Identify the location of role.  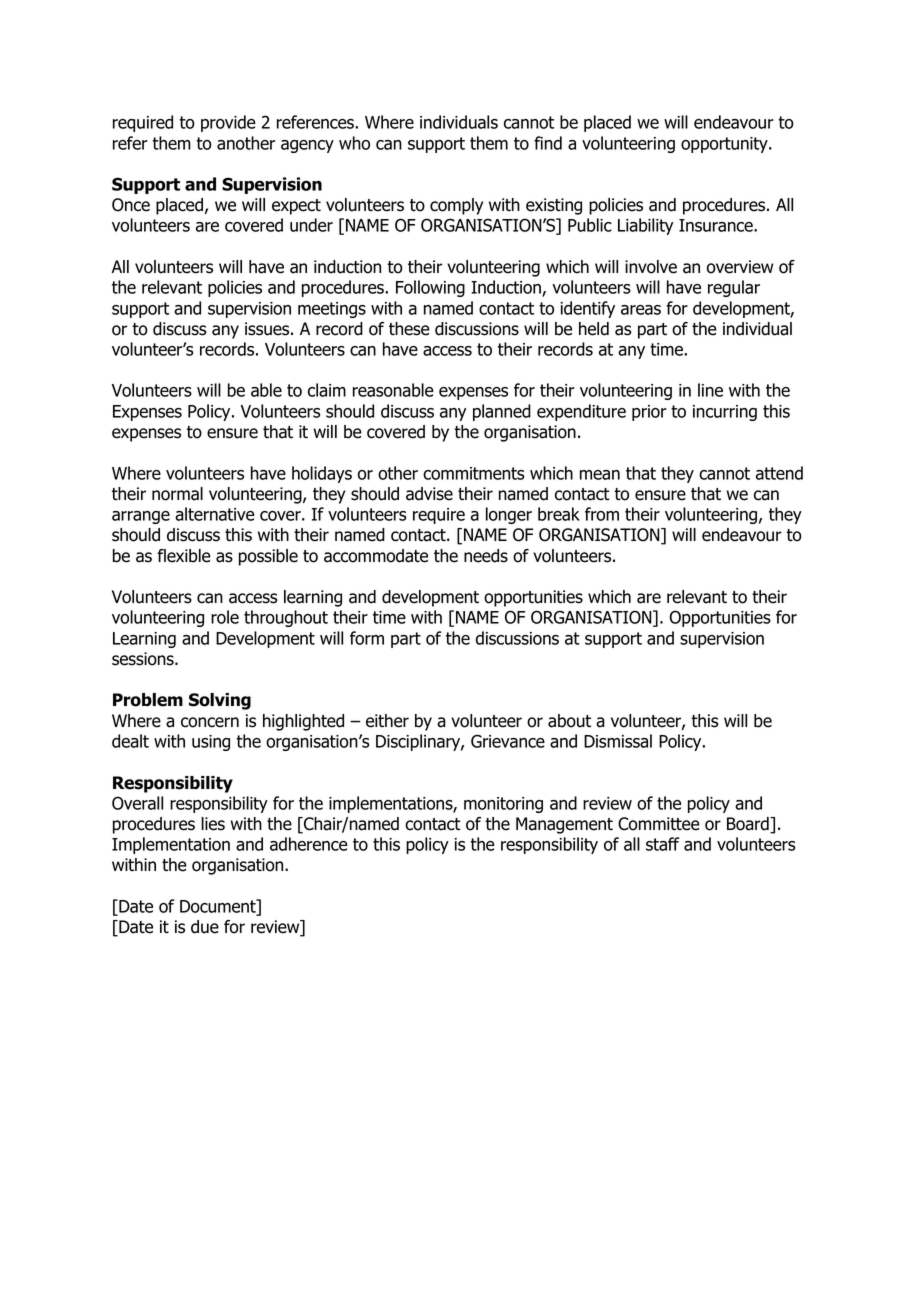
(225, 617).
